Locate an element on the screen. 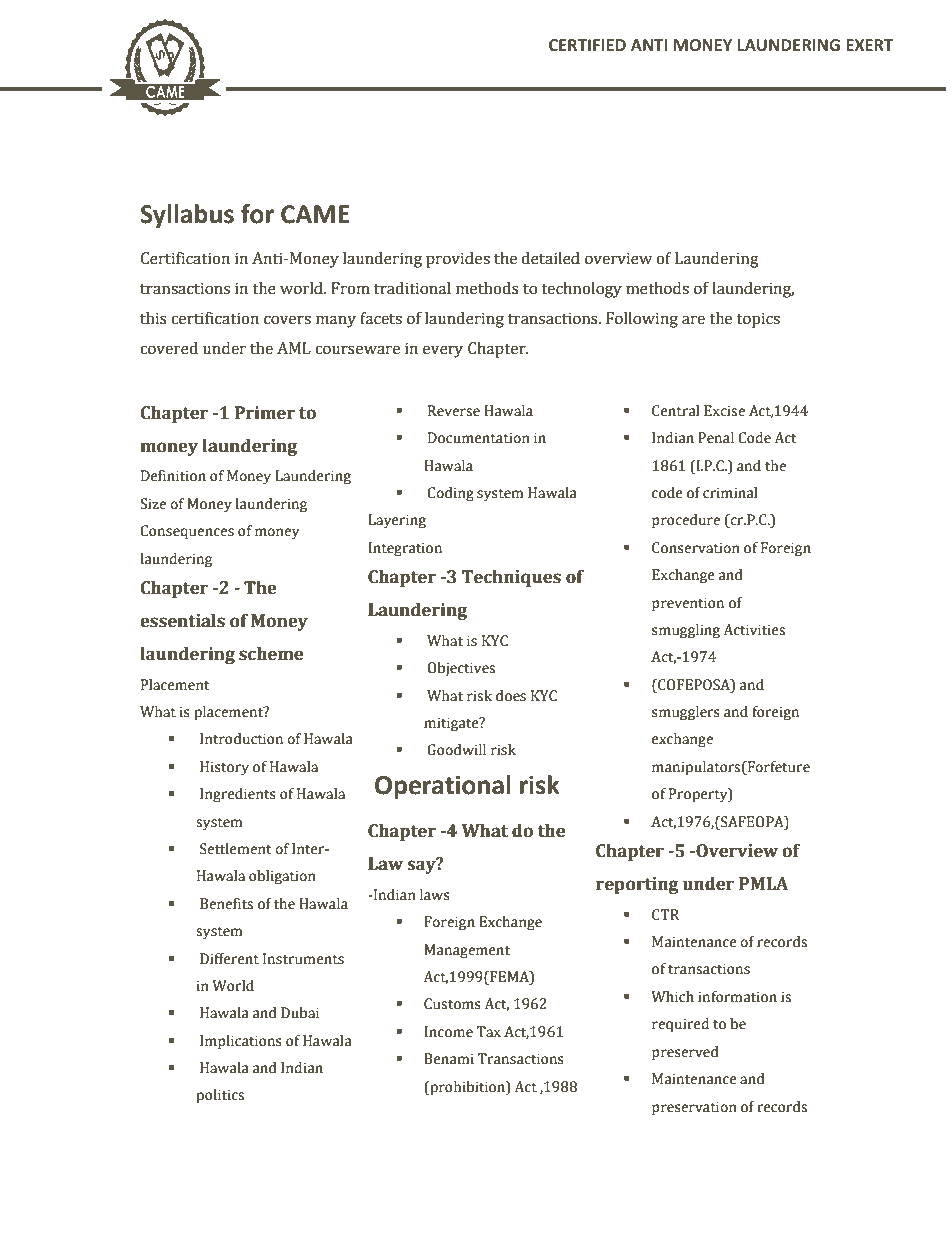 The image size is (952, 1233). Primer is located at coordinates (265, 413).
